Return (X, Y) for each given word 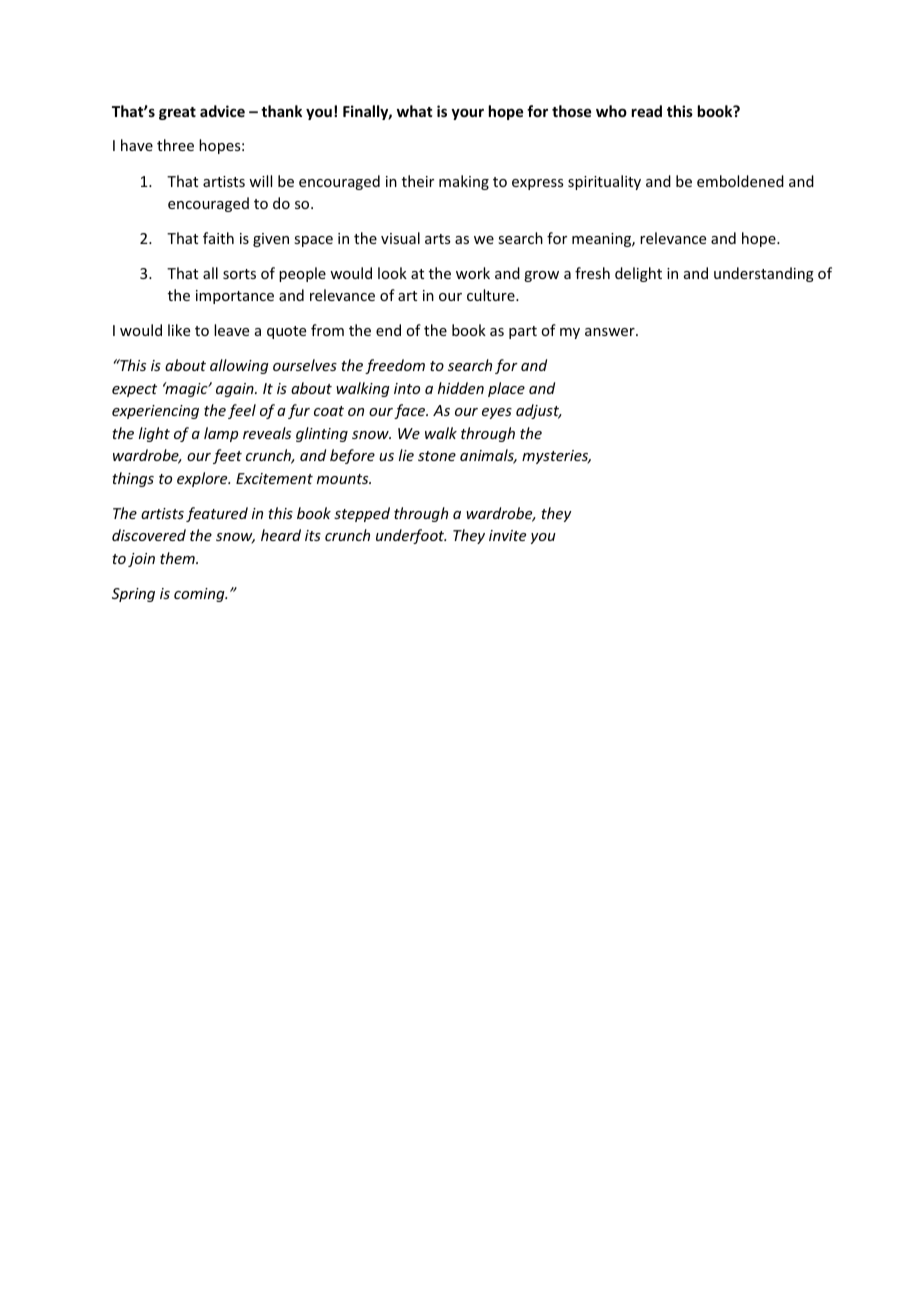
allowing (239, 366)
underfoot (411, 536)
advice (222, 111)
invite (507, 535)
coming (200, 595)
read (647, 111)
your (467, 114)
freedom (395, 366)
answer (611, 332)
